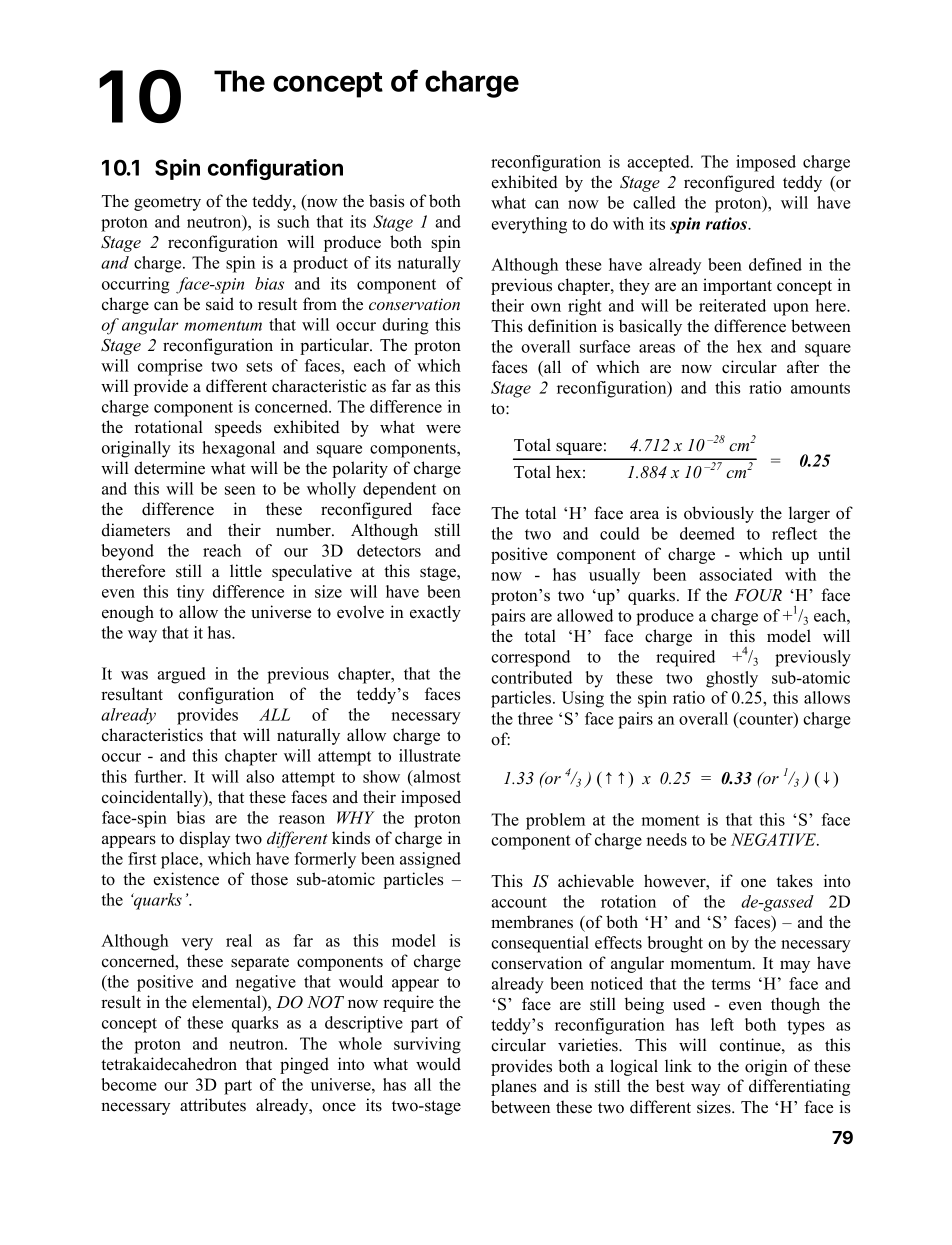 The height and width of the document is (1245, 952). What do you see at coordinates (654, 202) in the document?
I see `called` at bounding box center [654, 202].
